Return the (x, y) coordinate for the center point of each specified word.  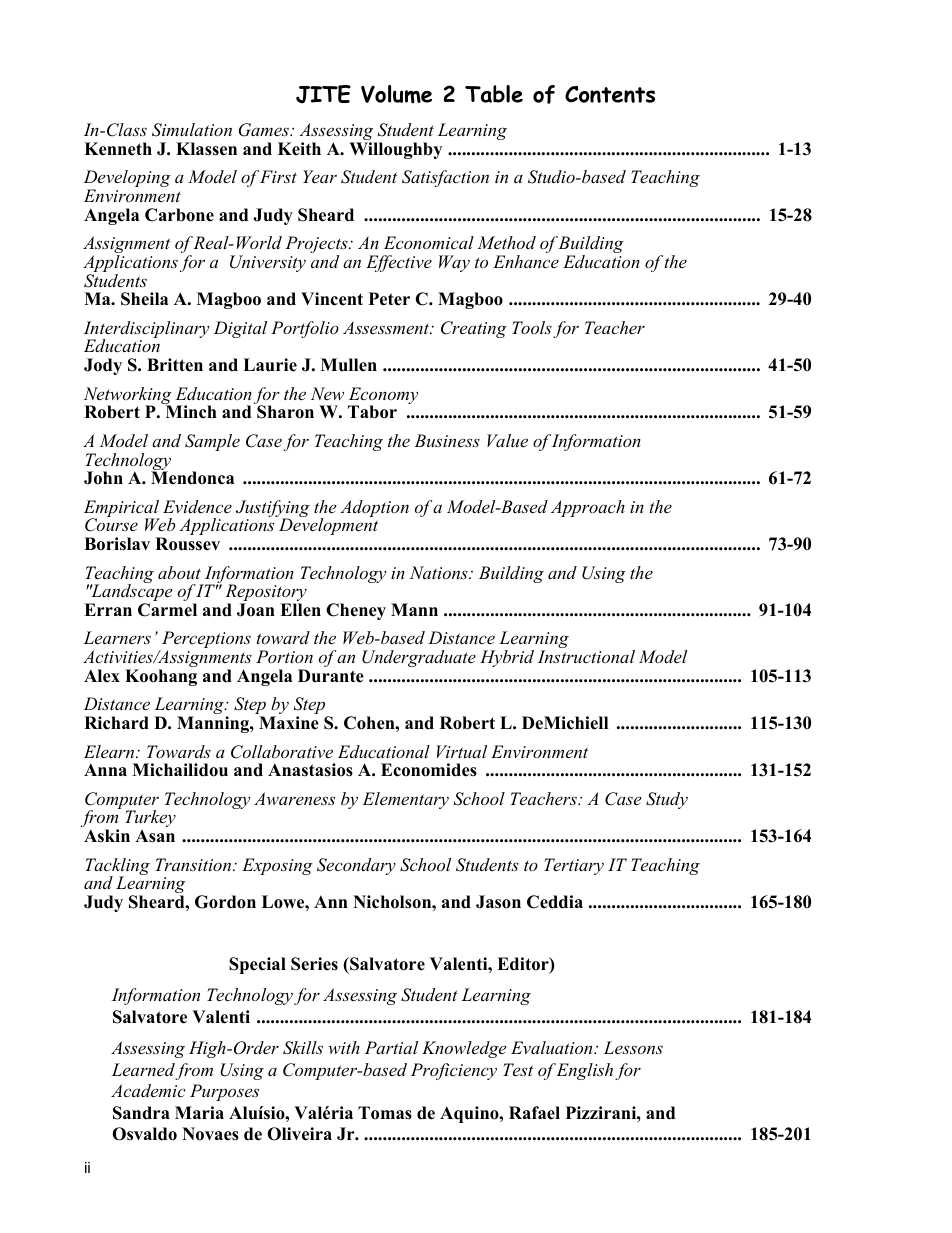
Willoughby (395, 150)
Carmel (167, 610)
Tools (532, 327)
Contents (610, 94)
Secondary (356, 866)
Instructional (586, 656)
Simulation (192, 130)
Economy (383, 397)
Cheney (356, 611)
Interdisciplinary (146, 331)
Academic (148, 1090)
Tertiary (574, 866)
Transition (194, 864)
